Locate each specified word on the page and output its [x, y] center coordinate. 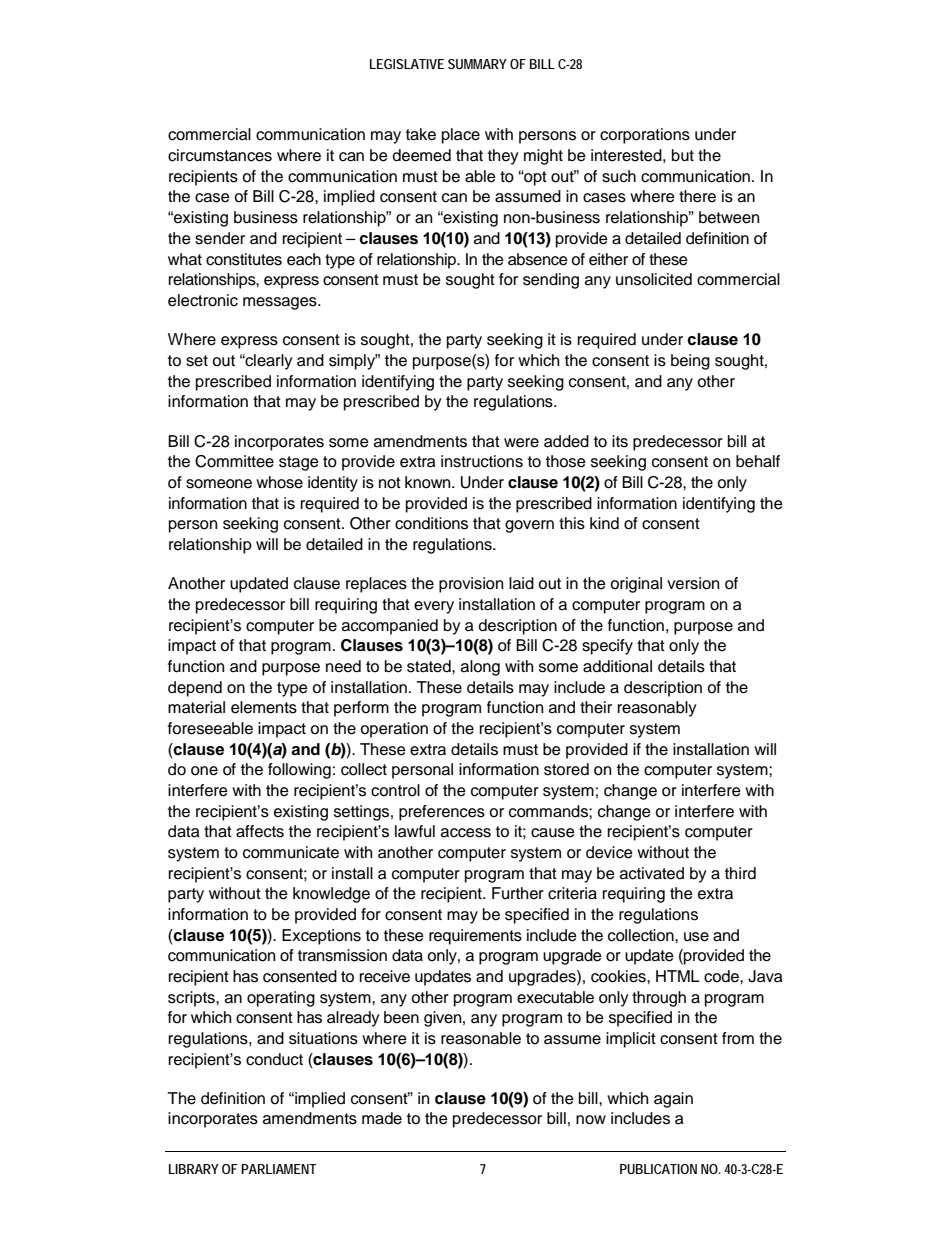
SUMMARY [477, 64]
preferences [442, 813]
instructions [482, 461]
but [683, 155]
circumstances [220, 155]
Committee [234, 461]
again [673, 1100]
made [382, 1118]
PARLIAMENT [278, 1169]
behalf [758, 461]
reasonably [657, 709]
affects [260, 831]
